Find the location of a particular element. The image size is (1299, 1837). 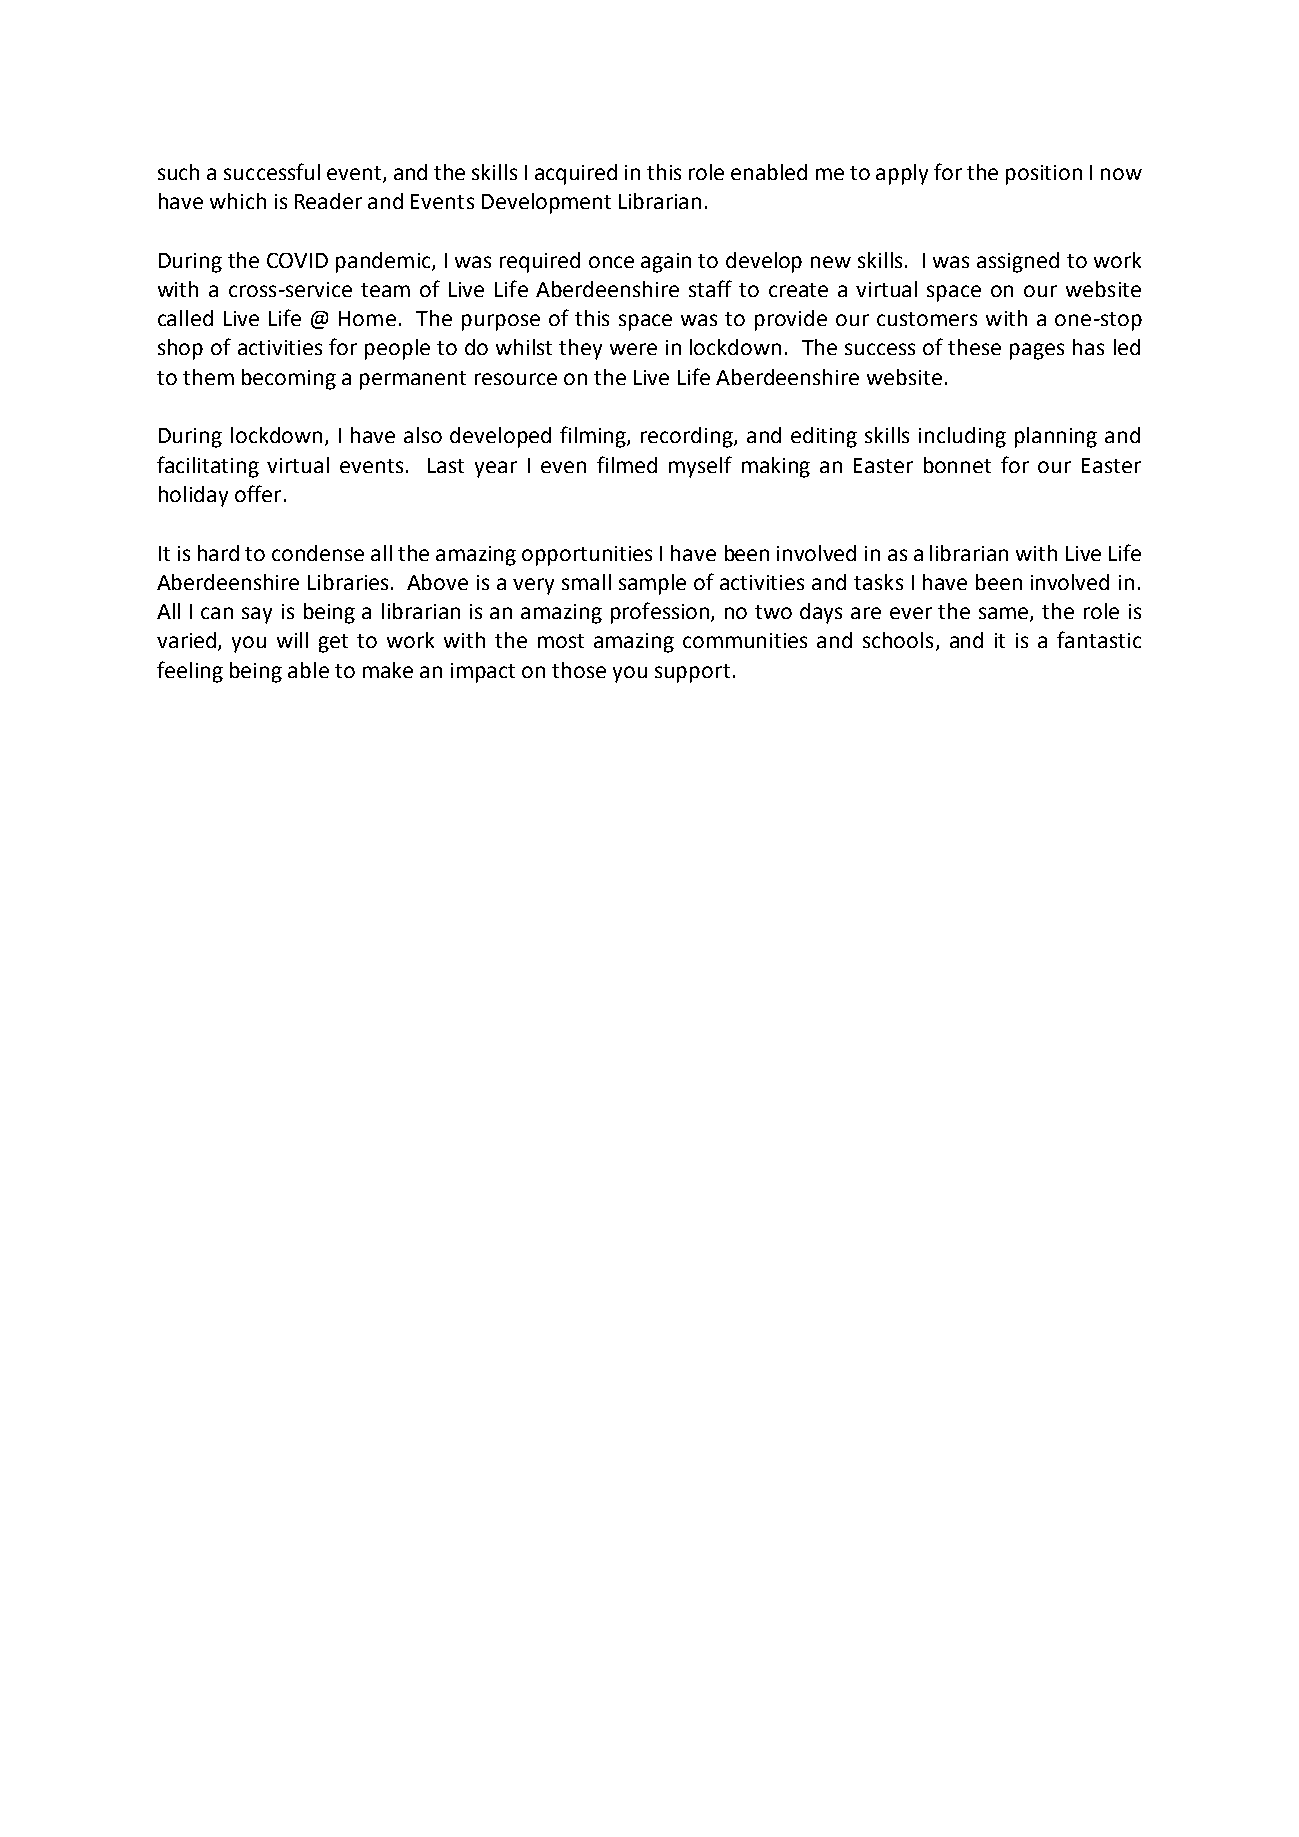

acquired is located at coordinates (576, 174).
